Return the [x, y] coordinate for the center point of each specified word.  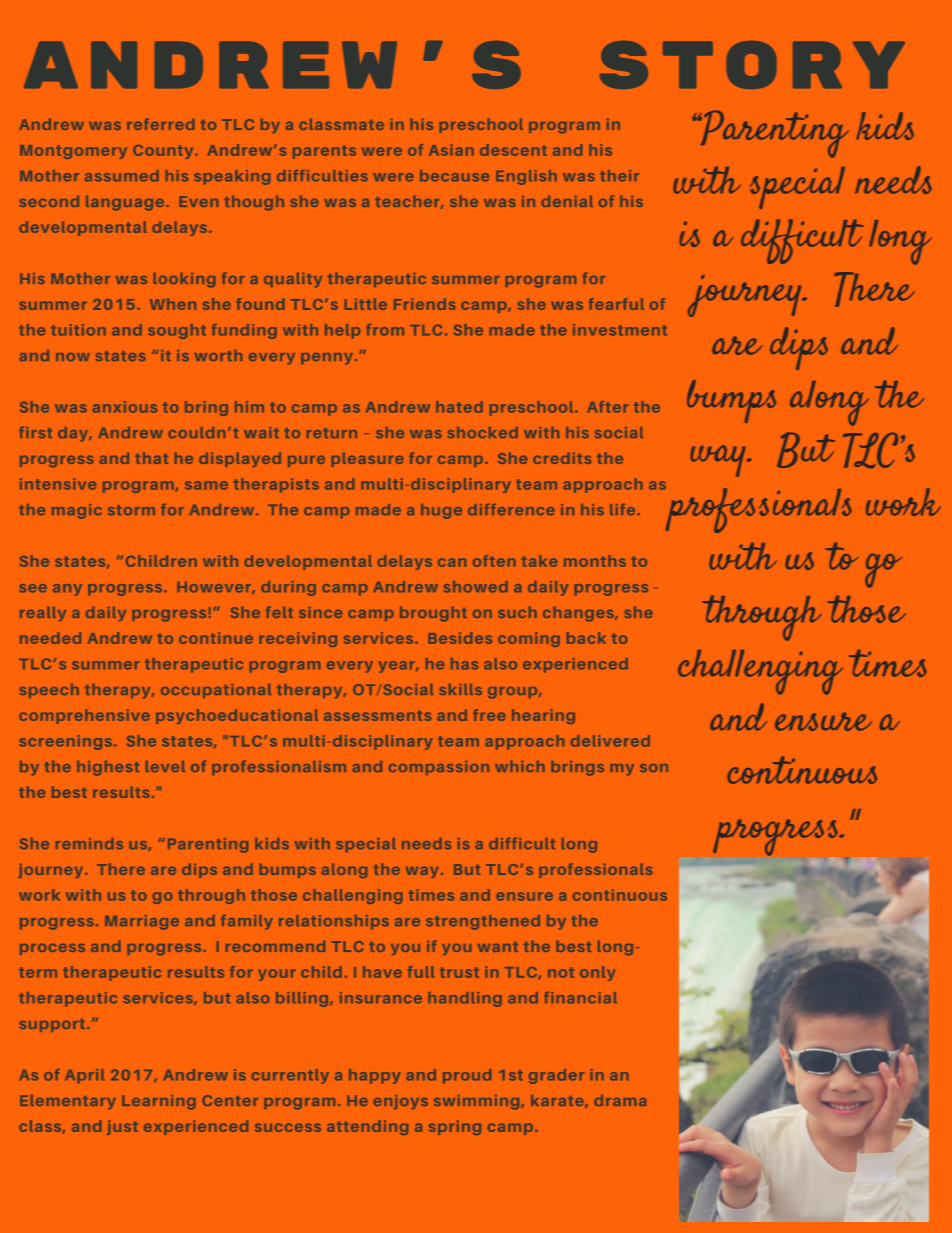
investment [620, 330]
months [595, 561]
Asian [451, 150]
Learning [159, 1102]
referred [161, 124]
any [67, 590]
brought [433, 614]
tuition [78, 330]
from [385, 330]
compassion [439, 768]
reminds [89, 843]
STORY [752, 65]
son [654, 768]
